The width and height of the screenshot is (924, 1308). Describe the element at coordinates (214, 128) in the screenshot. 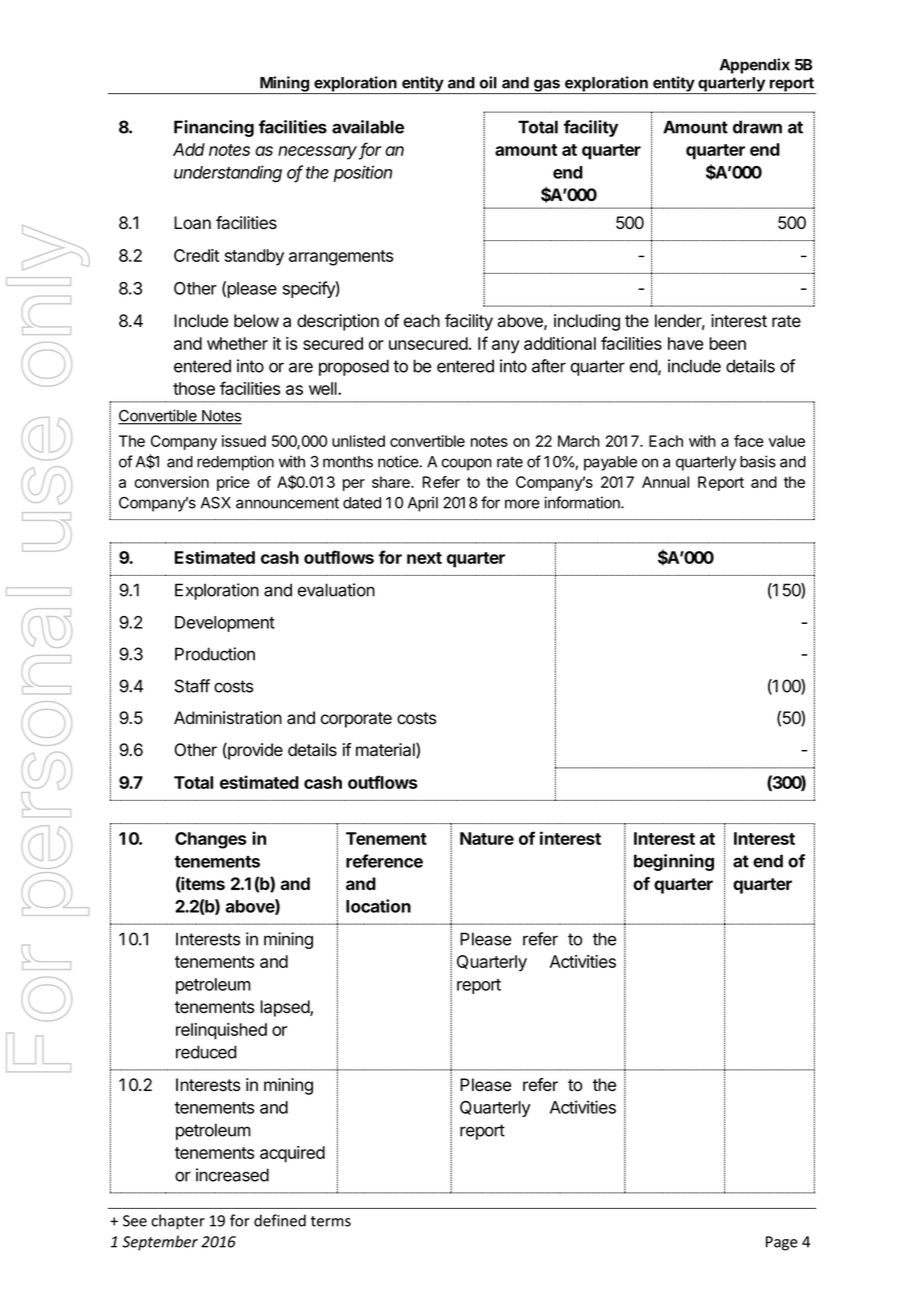

I see `Financing` at that location.
